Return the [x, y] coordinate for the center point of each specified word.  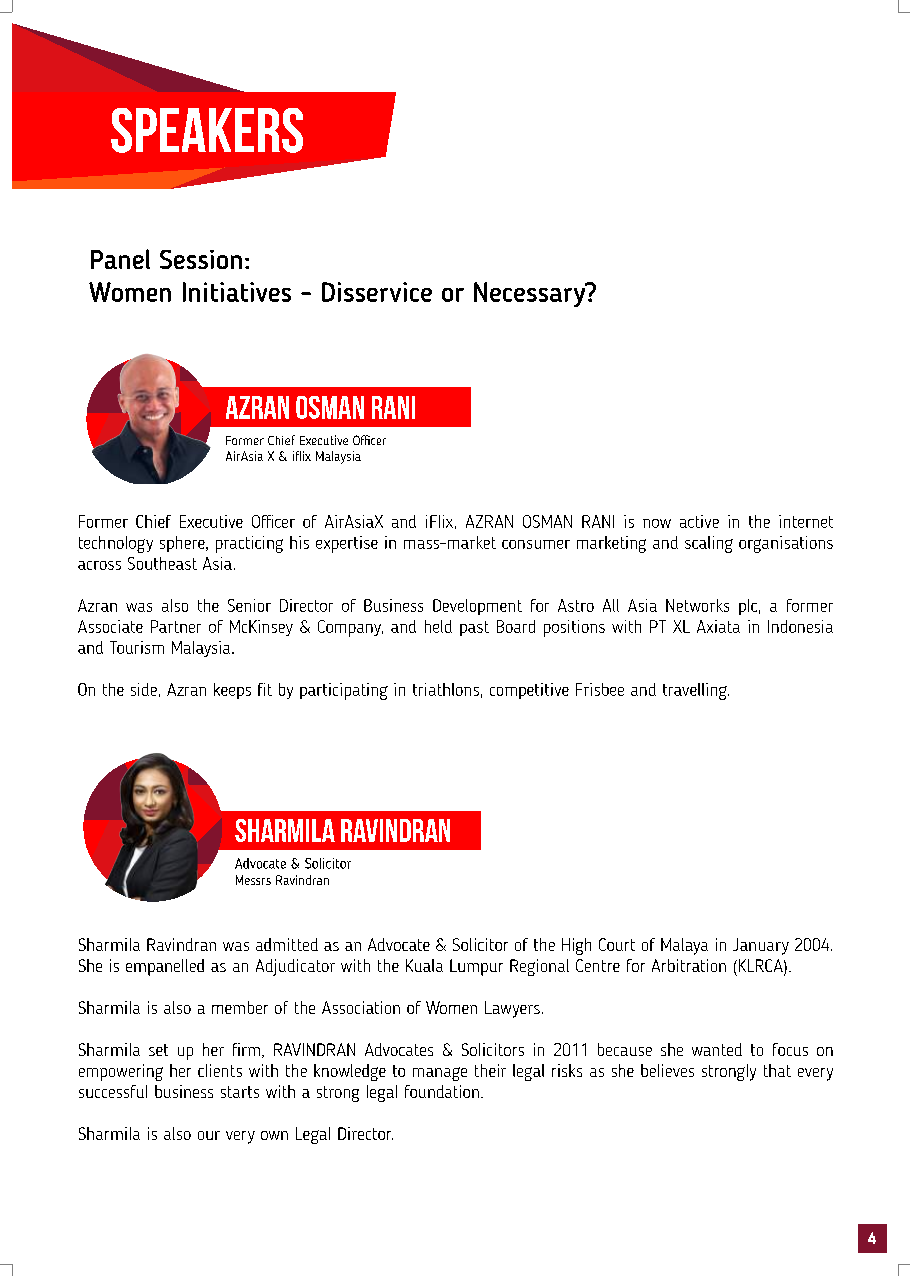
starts [240, 1092]
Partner [176, 626]
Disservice [377, 292]
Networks [697, 605]
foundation [442, 1091]
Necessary [531, 294]
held [438, 626]
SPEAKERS [207, 130]
